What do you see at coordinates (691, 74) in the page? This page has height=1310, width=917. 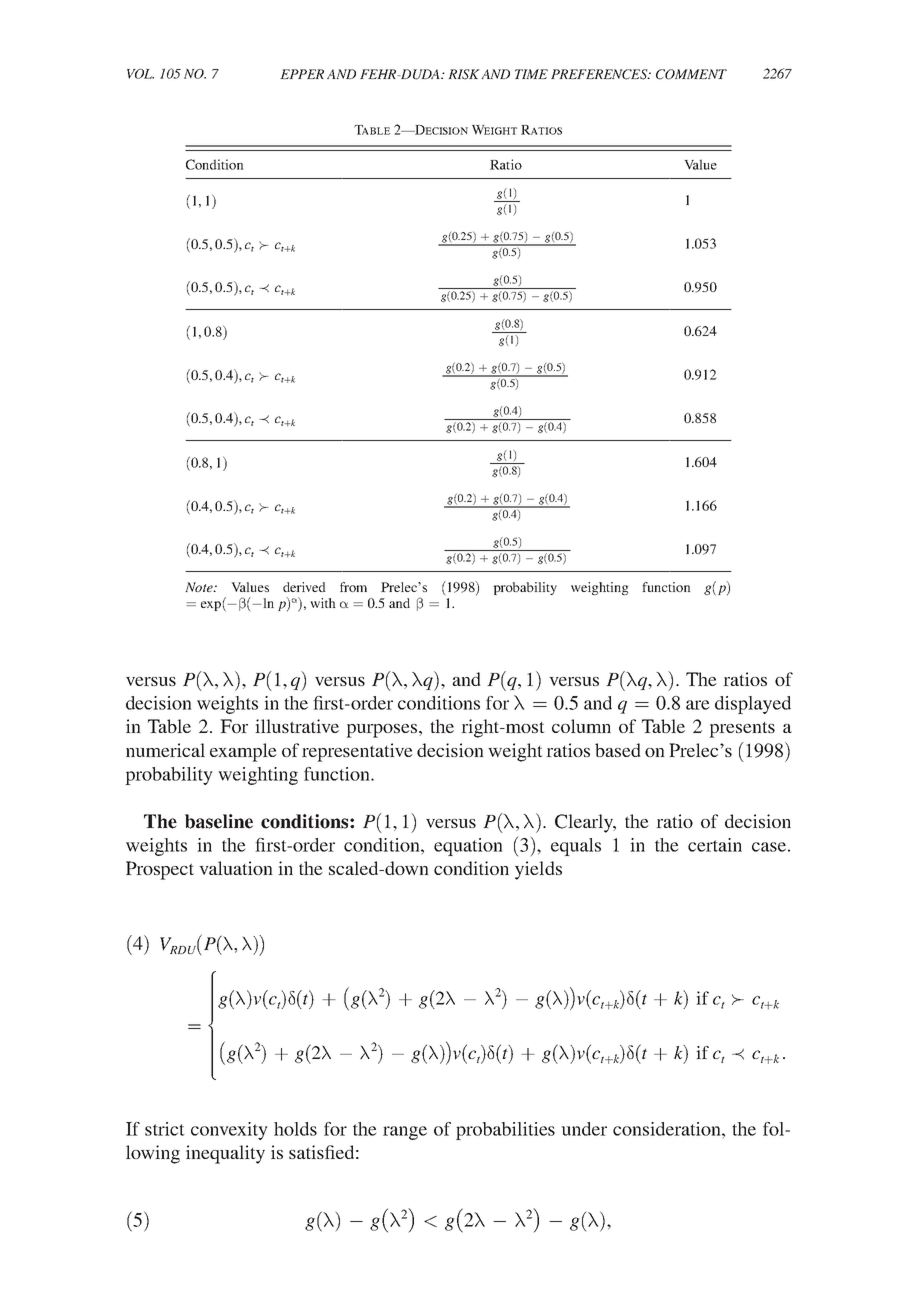 I see `comment` at bounding box center [691, 74].
